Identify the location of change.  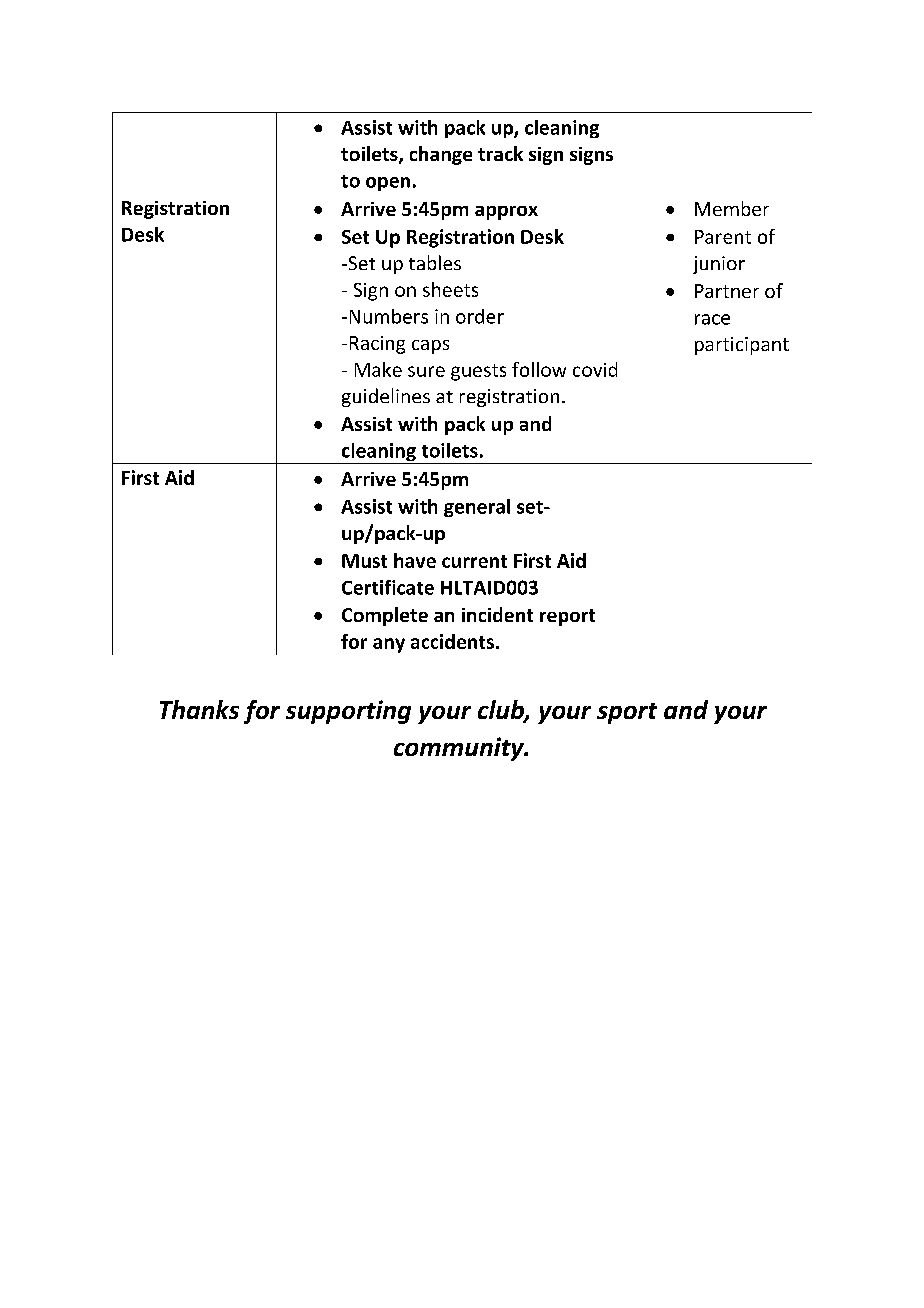
(441, 155).
